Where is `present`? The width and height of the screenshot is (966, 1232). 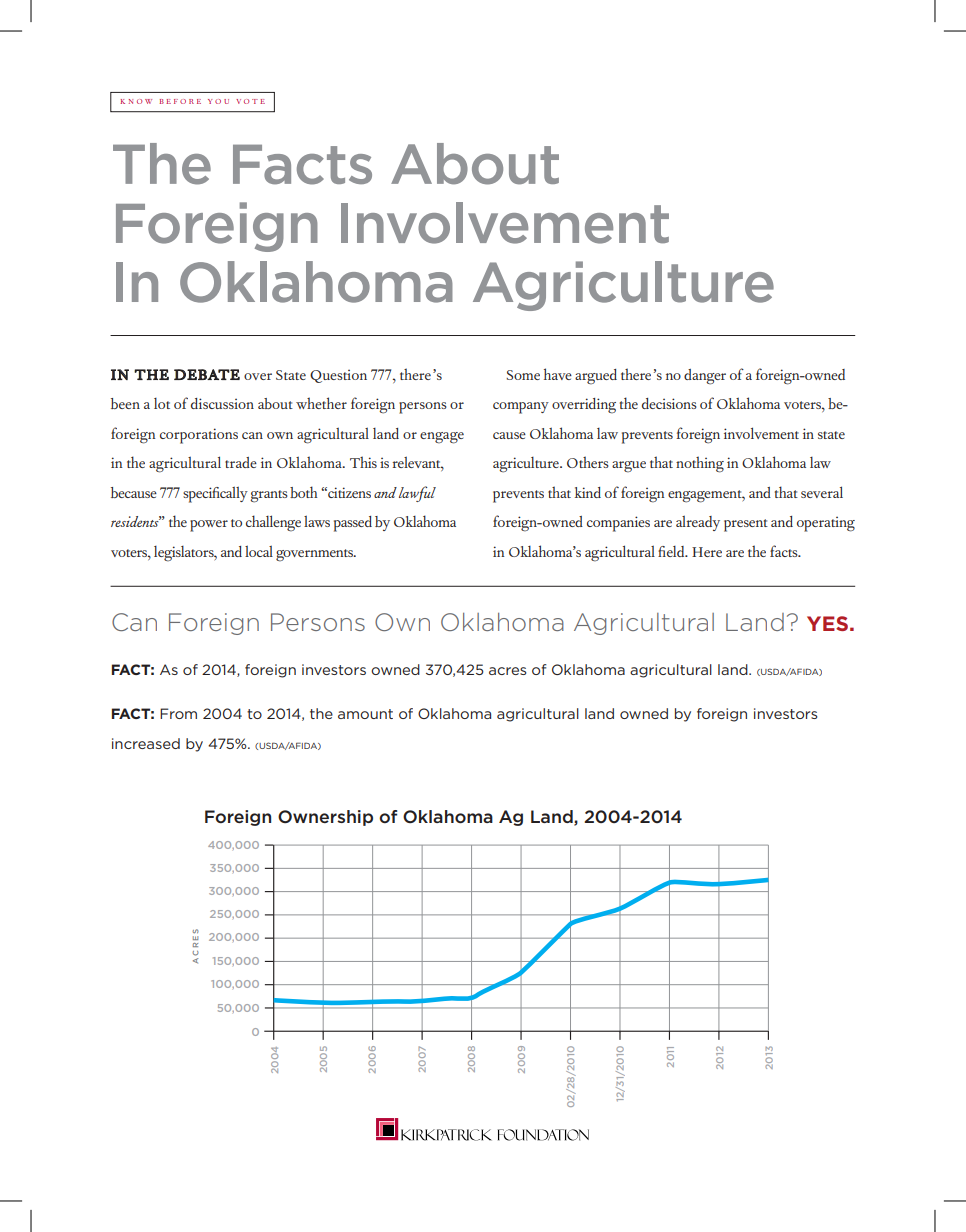
present is located at coordinates (746, 525).
